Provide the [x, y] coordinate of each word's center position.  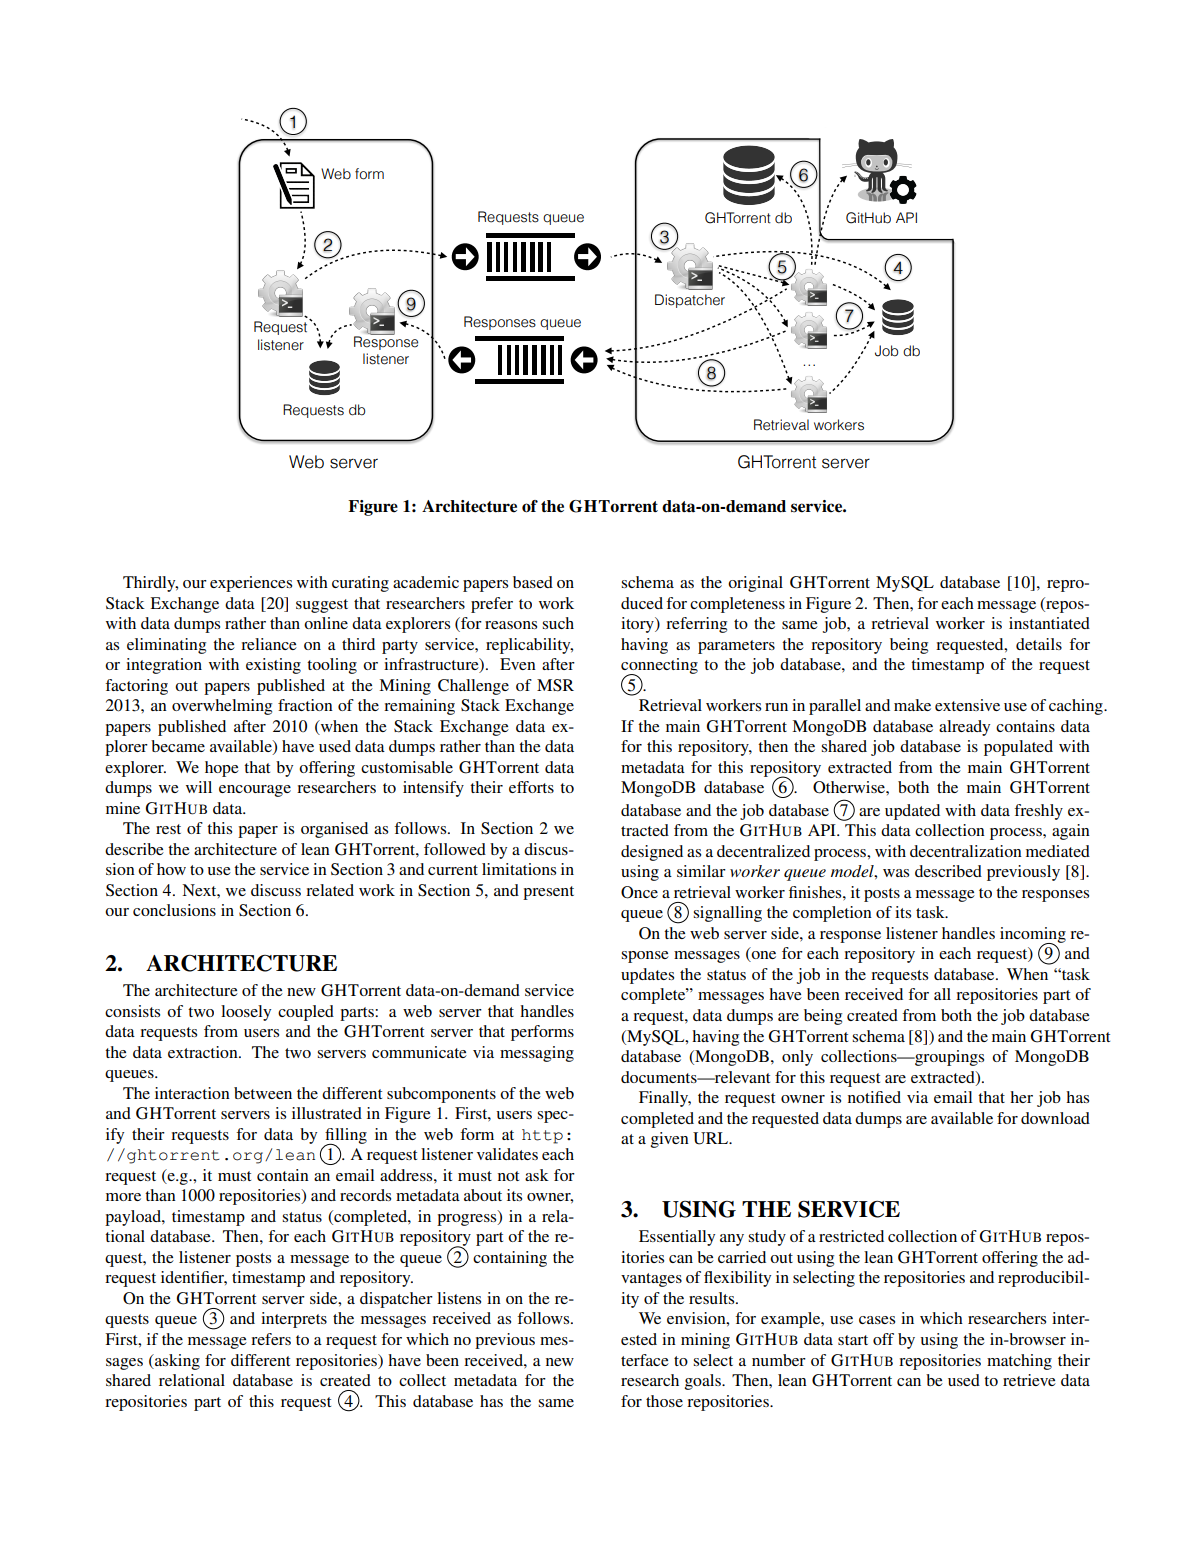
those [664, 1401]
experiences [251, 584]
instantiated [1049, 623]
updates [647, 976]
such [558, 623]
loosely [246, 1013]
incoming [1033, 936]
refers [271, 1339]
